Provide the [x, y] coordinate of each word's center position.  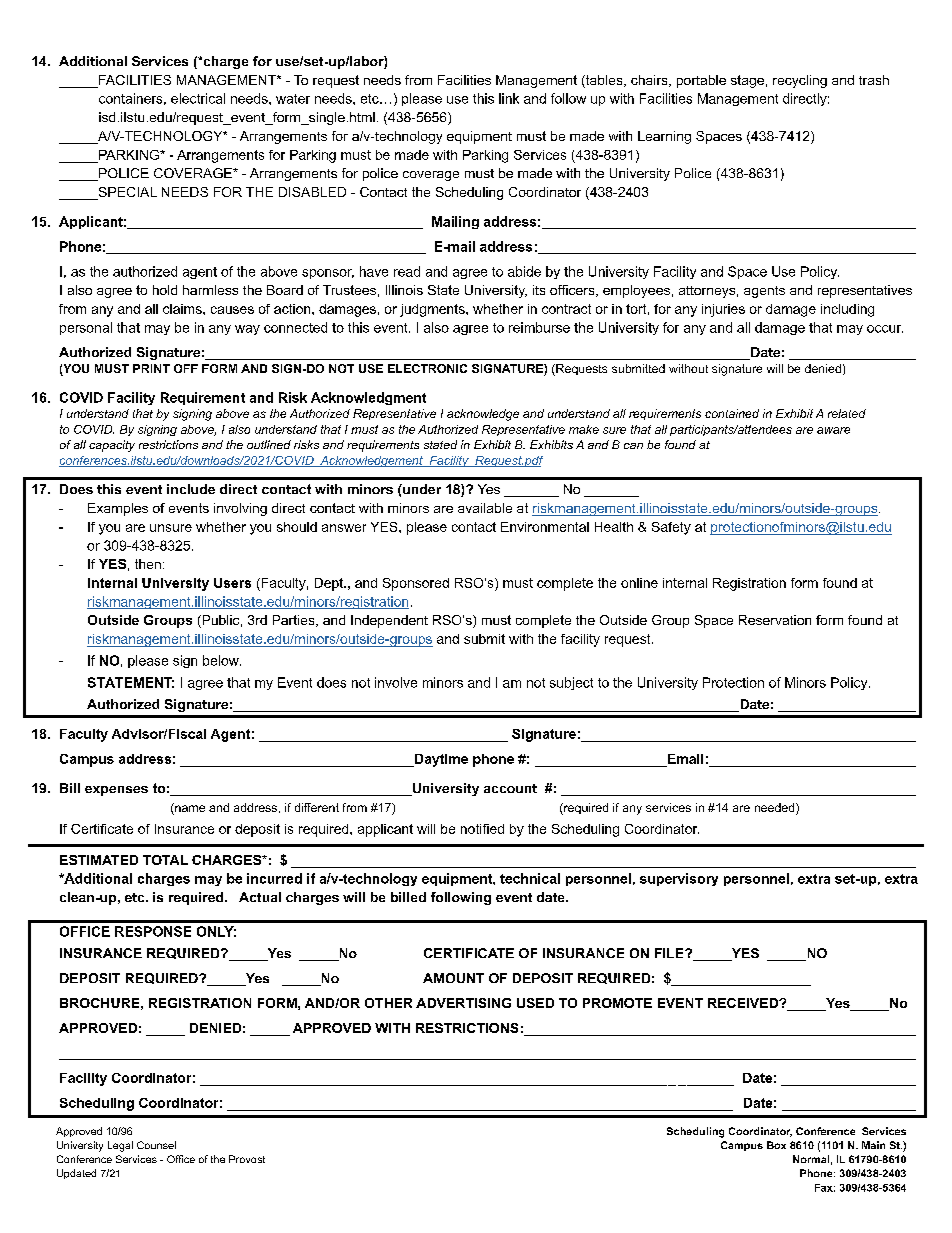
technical [530, 878]
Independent [389, 621]
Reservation [775, 620]
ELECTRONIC [427, 368]
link [509, 98]
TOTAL [165, 860]
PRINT [151, 368]
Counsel [156, 1145]
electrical [198, 98]
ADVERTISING [463, 1003]
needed [776, 809]
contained [732, 413]
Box [776, 1145]
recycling [800, 81]
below [222, 660]
